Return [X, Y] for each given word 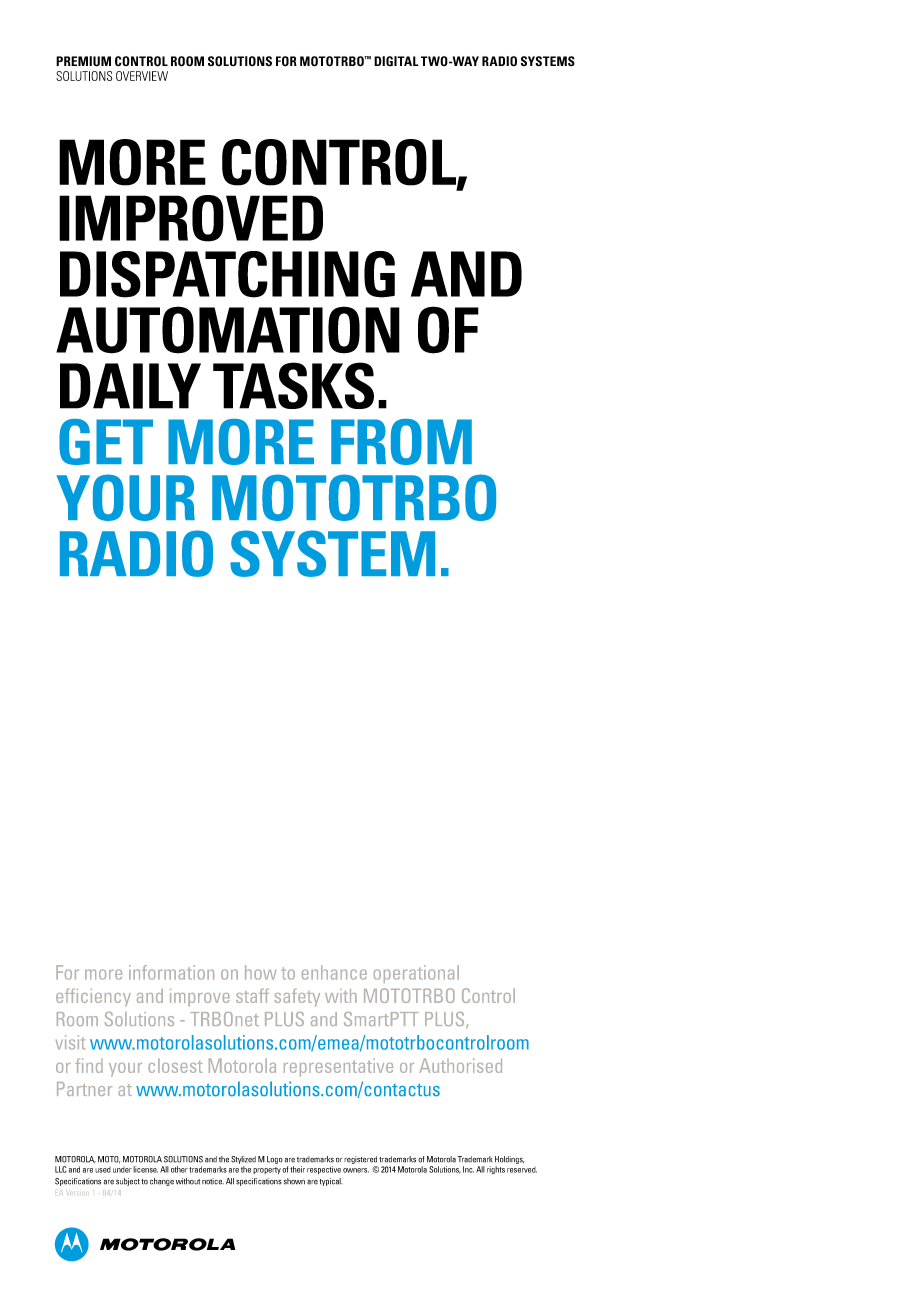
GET [106, 442]
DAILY [130, 386]
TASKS [293, 385]
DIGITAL [396, 61]
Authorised [461, 1065]
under [122, 1170]
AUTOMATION [228, 330]
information [171, 972]
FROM [401, 442]
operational [416, 974]
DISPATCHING [227, 274]
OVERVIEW [142, 76]
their [297, 1169]
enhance [334, 972]
